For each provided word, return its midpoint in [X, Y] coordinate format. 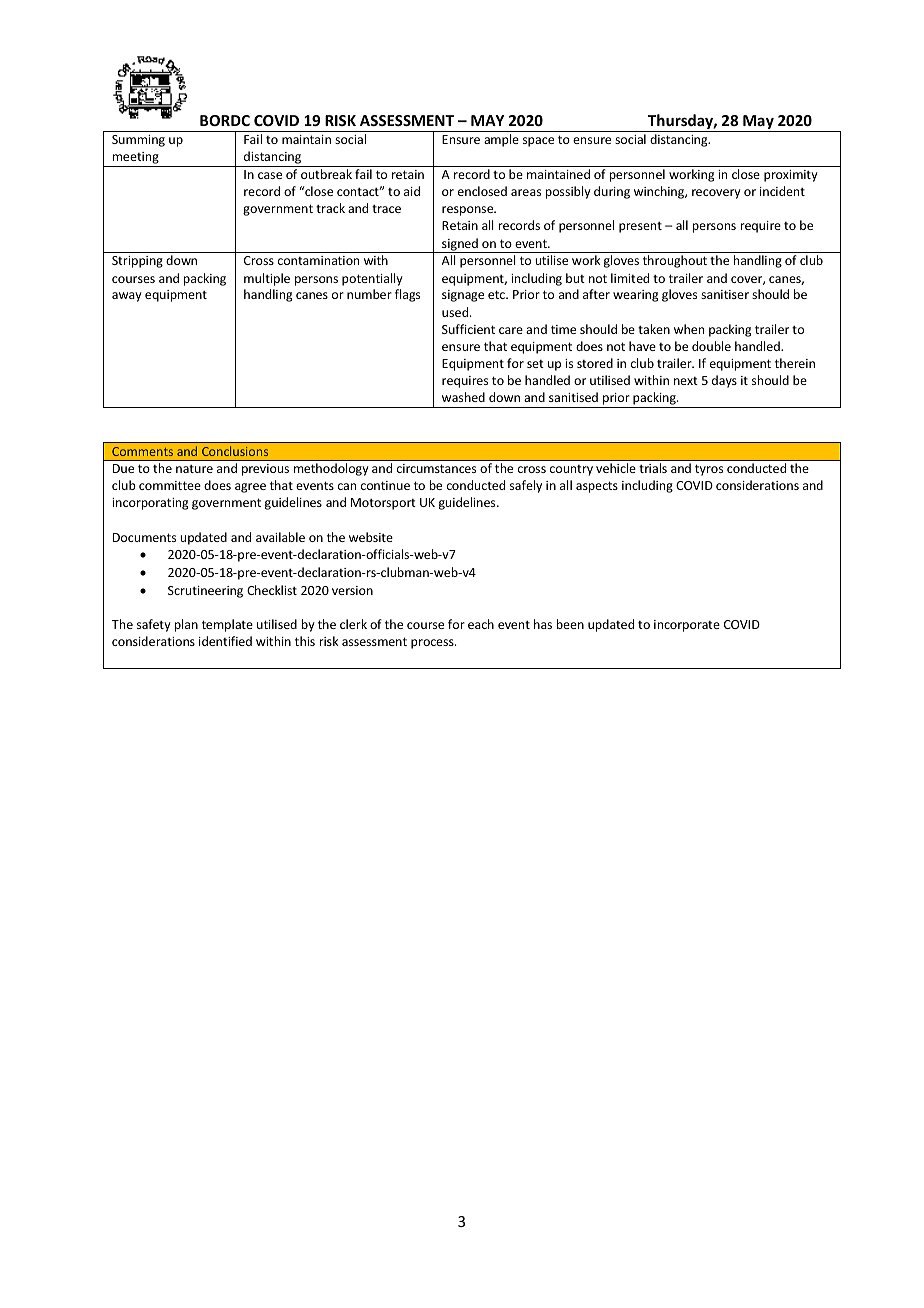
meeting [135, 159]
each [481, 624]
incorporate [687, 626]
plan [186, 625]
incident [782, 191]
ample [501, 140]
